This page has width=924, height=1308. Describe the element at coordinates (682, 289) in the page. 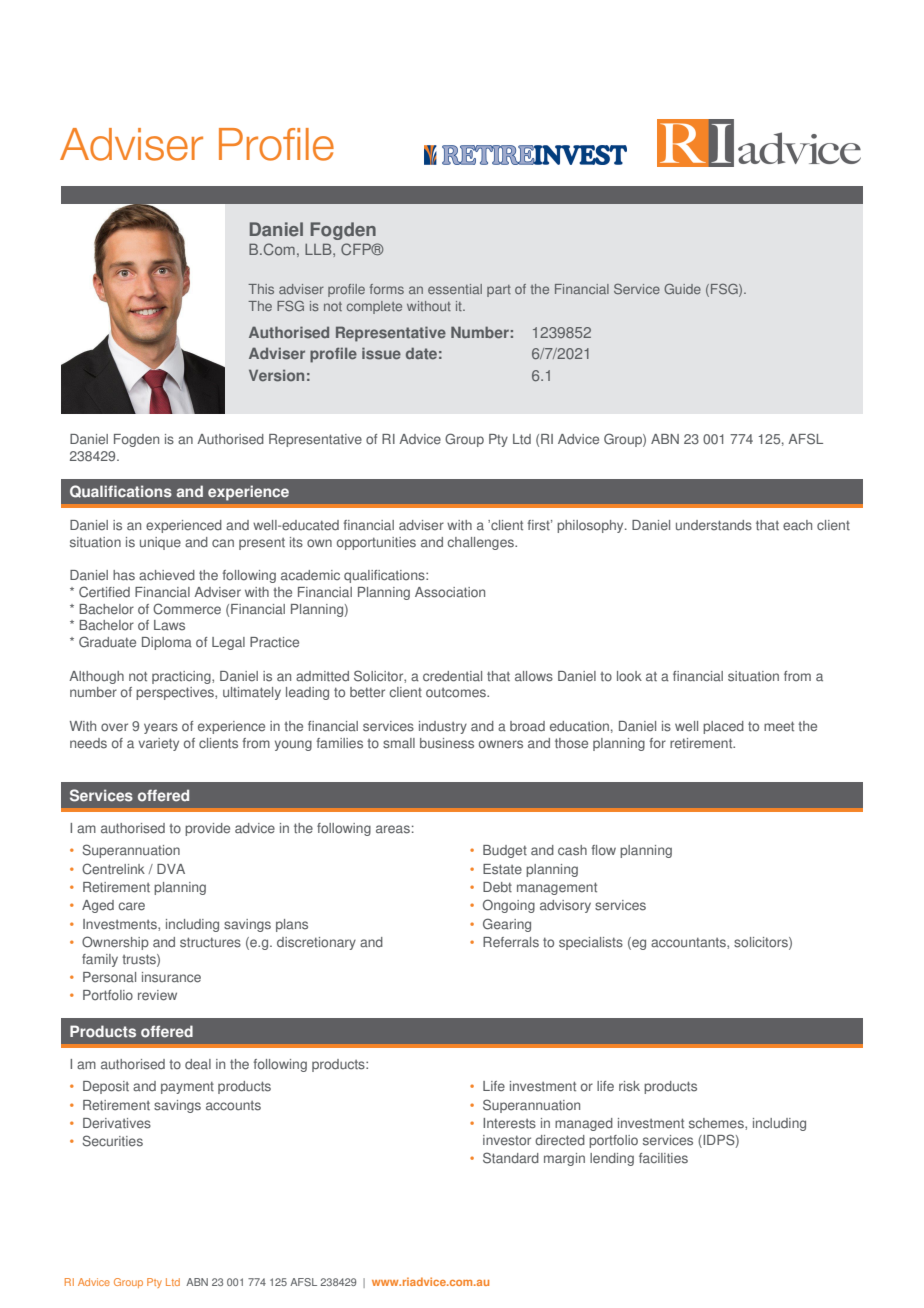

I see `Guide` at that location.
